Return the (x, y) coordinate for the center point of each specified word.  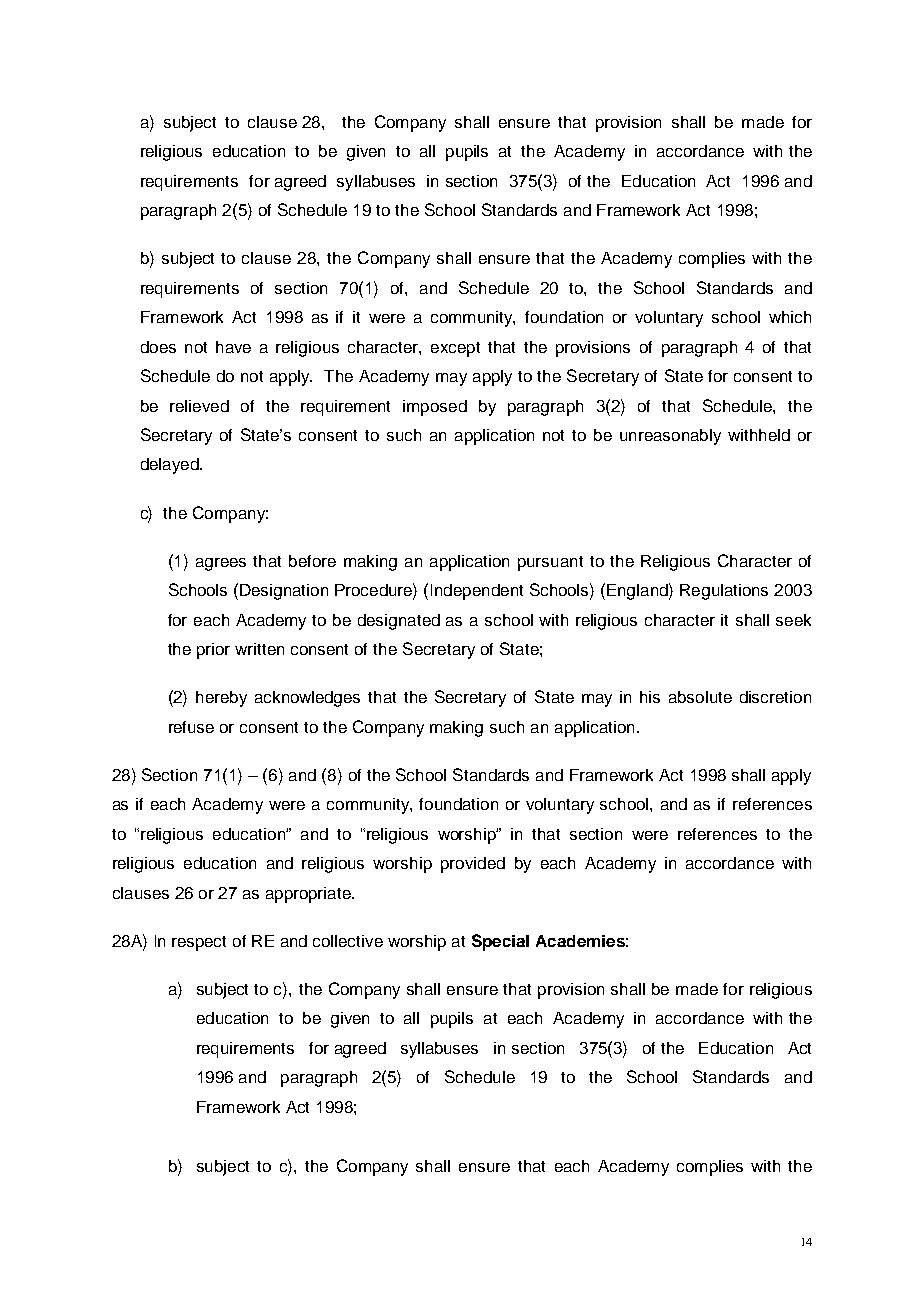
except (455, 349)
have (233, 347)
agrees (221, 564)
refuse (191, 727)
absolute (700, 697)
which (790, 317)
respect (199, 943)
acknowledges (307, 699)
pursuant (550, 563)
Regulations (724, 592)
